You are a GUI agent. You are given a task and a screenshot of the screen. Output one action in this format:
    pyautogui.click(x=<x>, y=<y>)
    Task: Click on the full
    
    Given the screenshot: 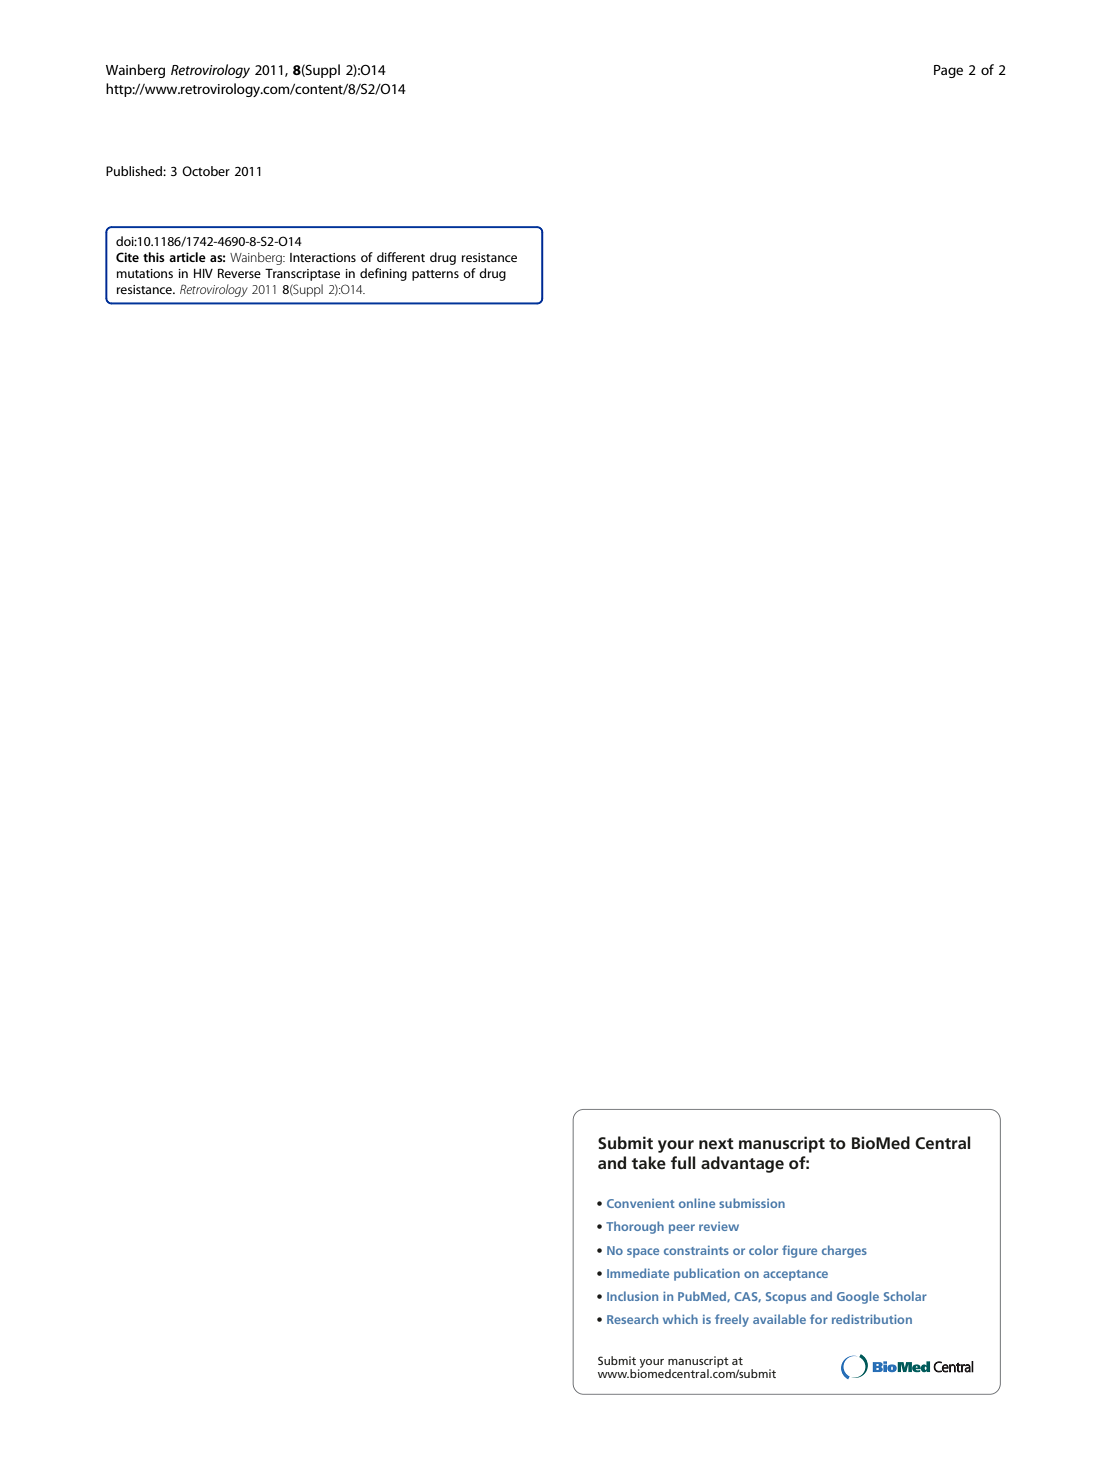 What is the action you would take?
    pyautogui.click(x=683, y=1162)
